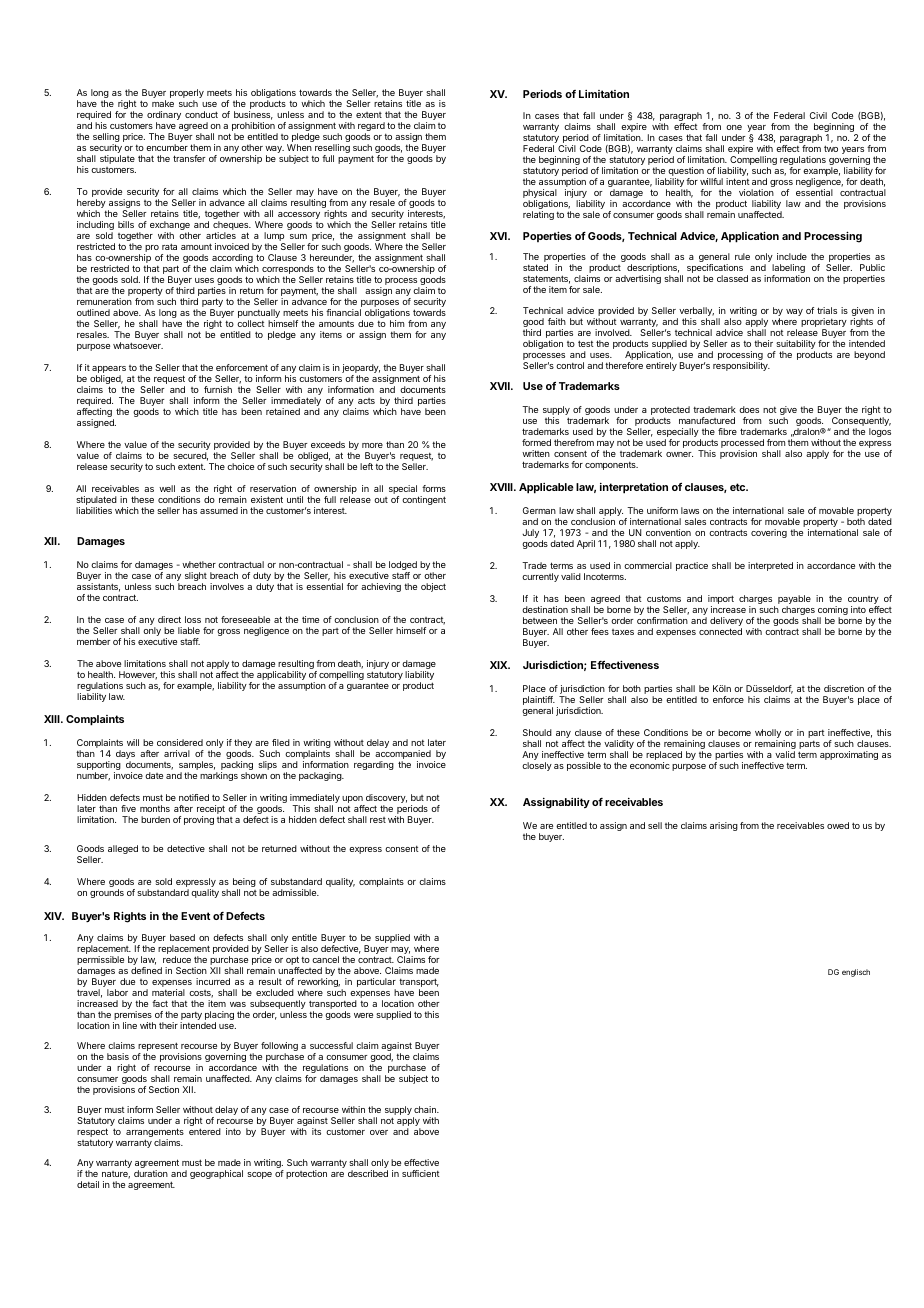 This screenshot has height=1308, width=924. Describe the element at coordinates (540, 195) in the screenshot. I see `physical` at that location.
